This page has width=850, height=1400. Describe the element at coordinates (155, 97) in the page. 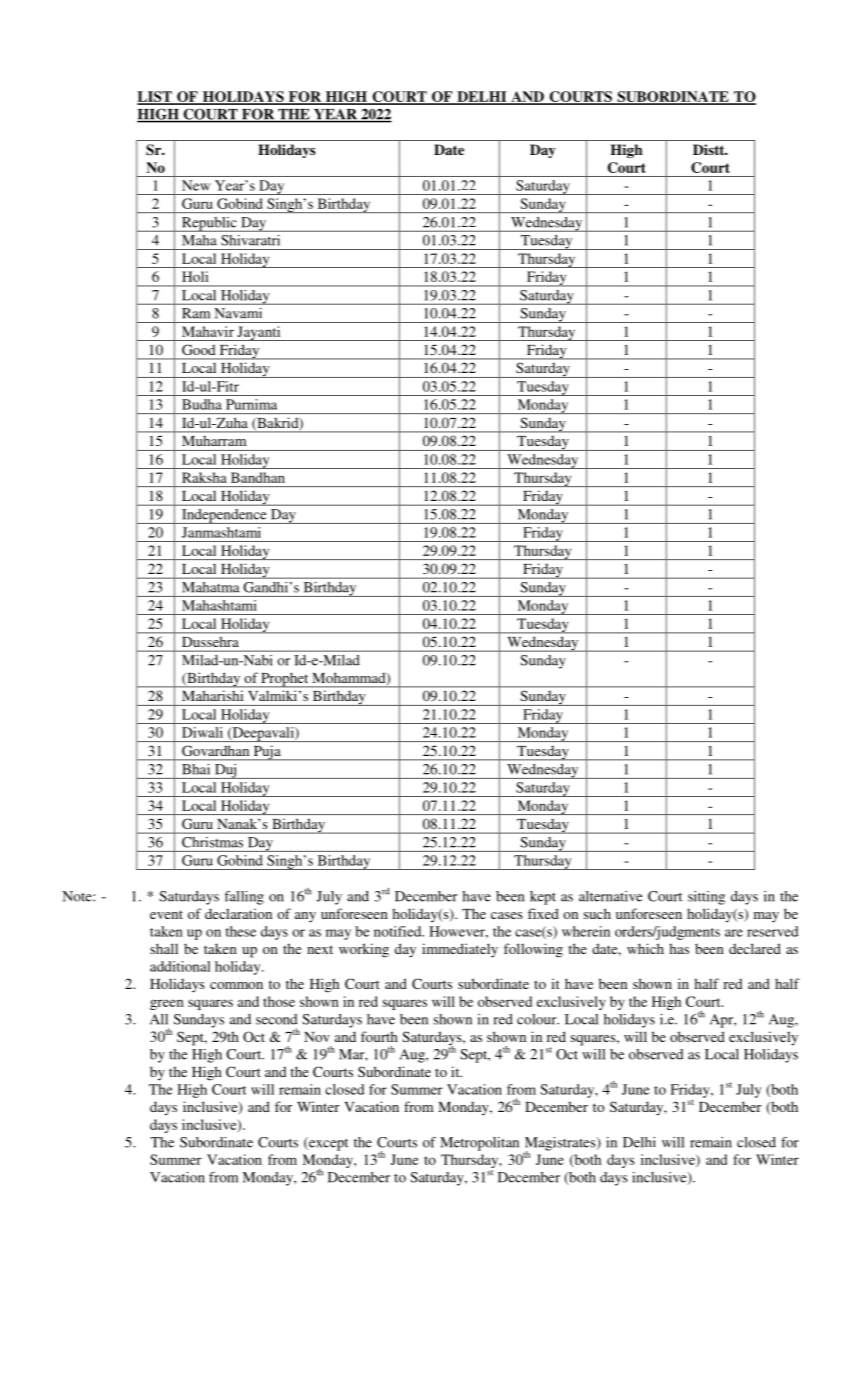

I see `LIST` at that location.
